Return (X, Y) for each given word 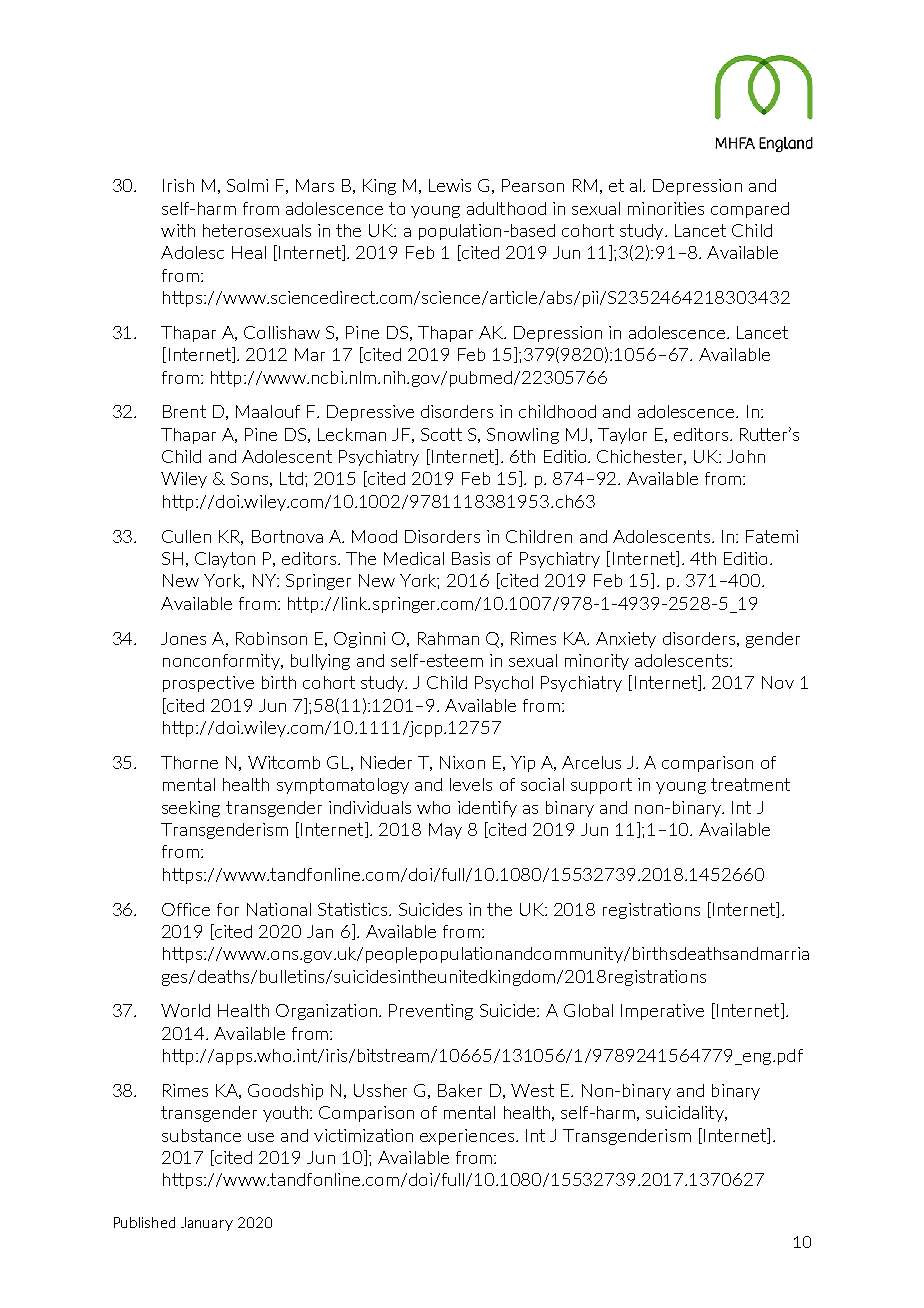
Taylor (622, 436)
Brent (184, 411)
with (178, 230)
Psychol (504, 684)
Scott (441, 434)
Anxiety (626, 640)
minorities (666, 208)
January (207, 1224)
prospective (208, 684)
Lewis (450, 185)
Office (186, 909)
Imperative (662, 1012)
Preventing (431, 1012)
